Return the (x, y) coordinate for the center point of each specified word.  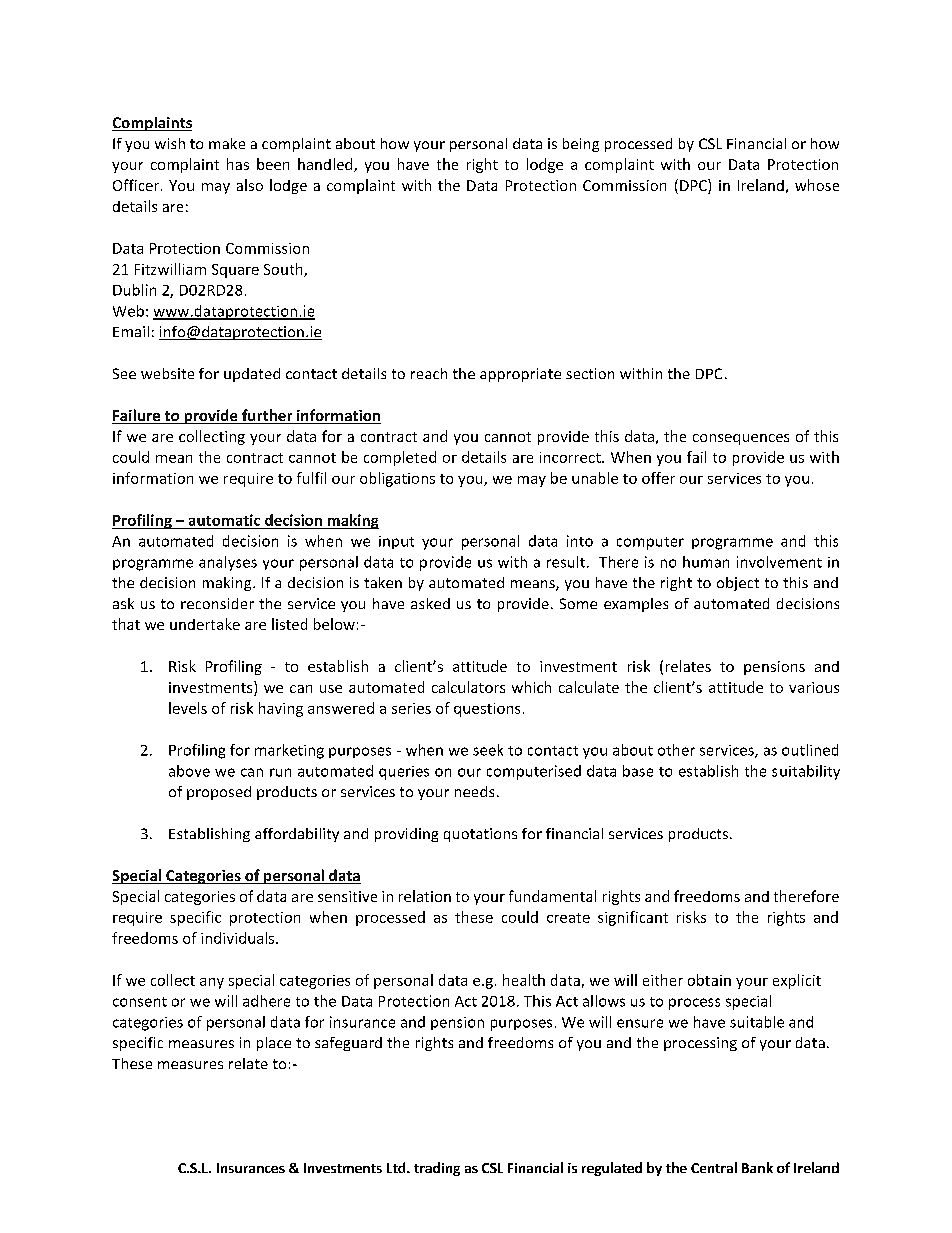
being (581, 145)
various (814, 687)
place (274, 1044)
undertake (205, 624)
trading (437, 1169)
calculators (468, 687)
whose (817, 185)
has (238, 164)
